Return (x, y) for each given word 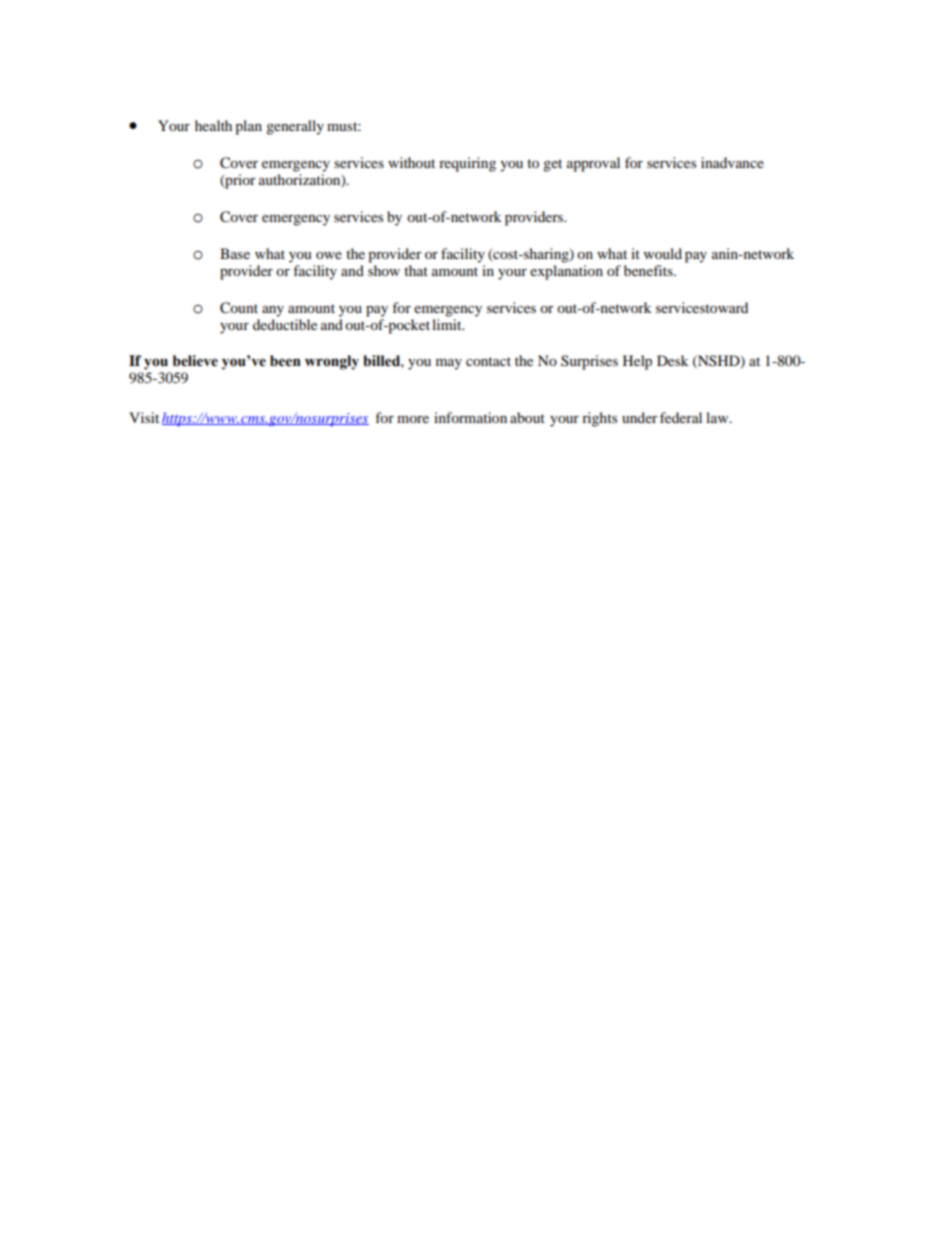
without (411, 162)
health (213, 125)
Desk (673, 360)
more (413, 419)
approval (593, 164)
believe (195, 361)
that (416, 270)
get (552, 165)
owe (329, 255)
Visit (144, 417)
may (449, 364)
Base (235, 253)
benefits (649, 270)
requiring (467, 164)
